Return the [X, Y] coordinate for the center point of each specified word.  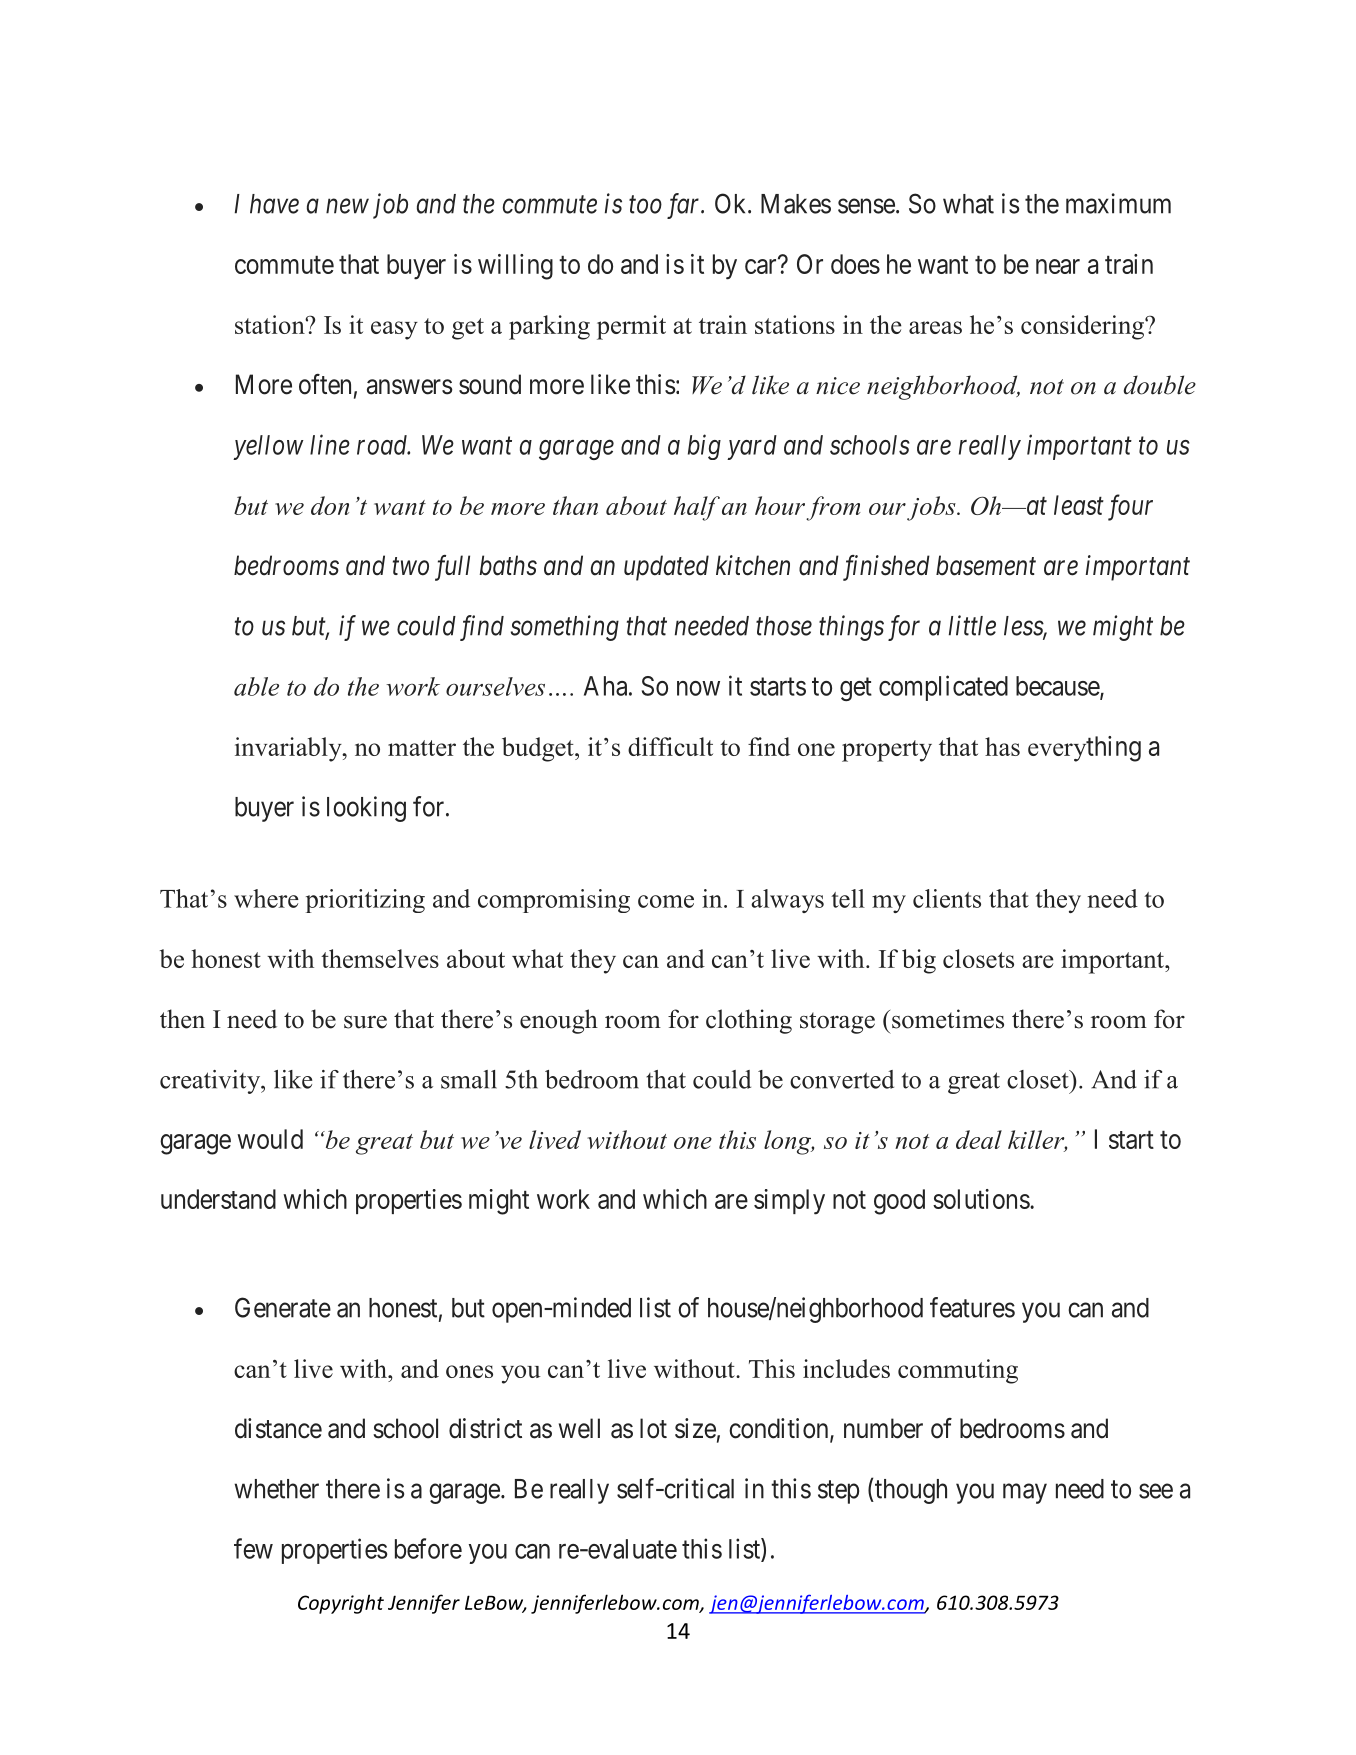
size [695, 1428]
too [645, 205]
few [253, 1548]
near [1058, 266]
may [1025, 1493]
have [274, 204]
